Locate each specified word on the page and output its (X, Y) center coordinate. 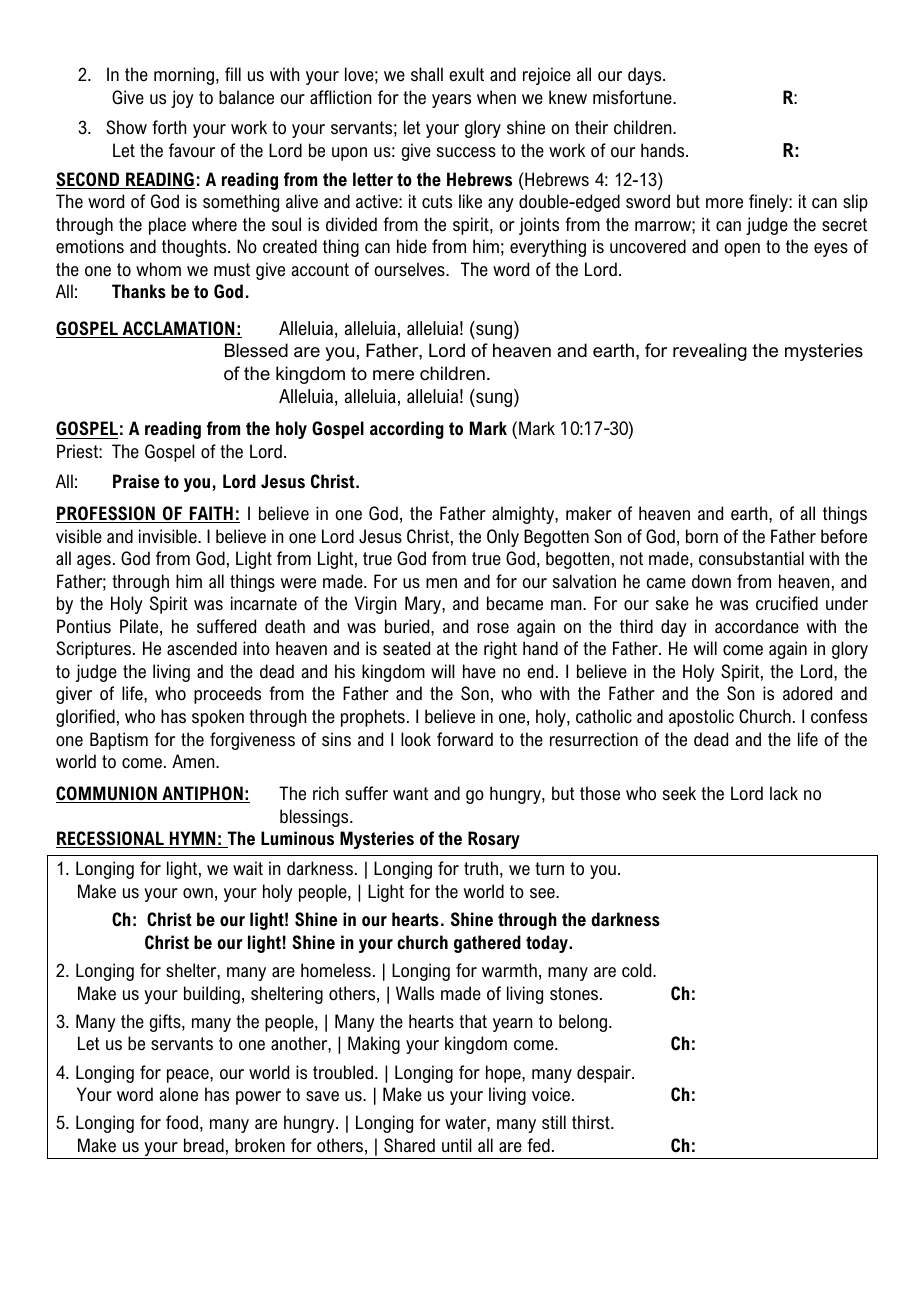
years (451, 101)
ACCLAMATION (178, 329)
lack (784, 793)
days (646, 76)
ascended (202, 648)
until (457, 1145)
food (182, 1122)
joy (182, 99)
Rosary (494, 840)
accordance (757, 626)
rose (493, 628)
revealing (710, 352)
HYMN (193, 839)
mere (393, 375)
